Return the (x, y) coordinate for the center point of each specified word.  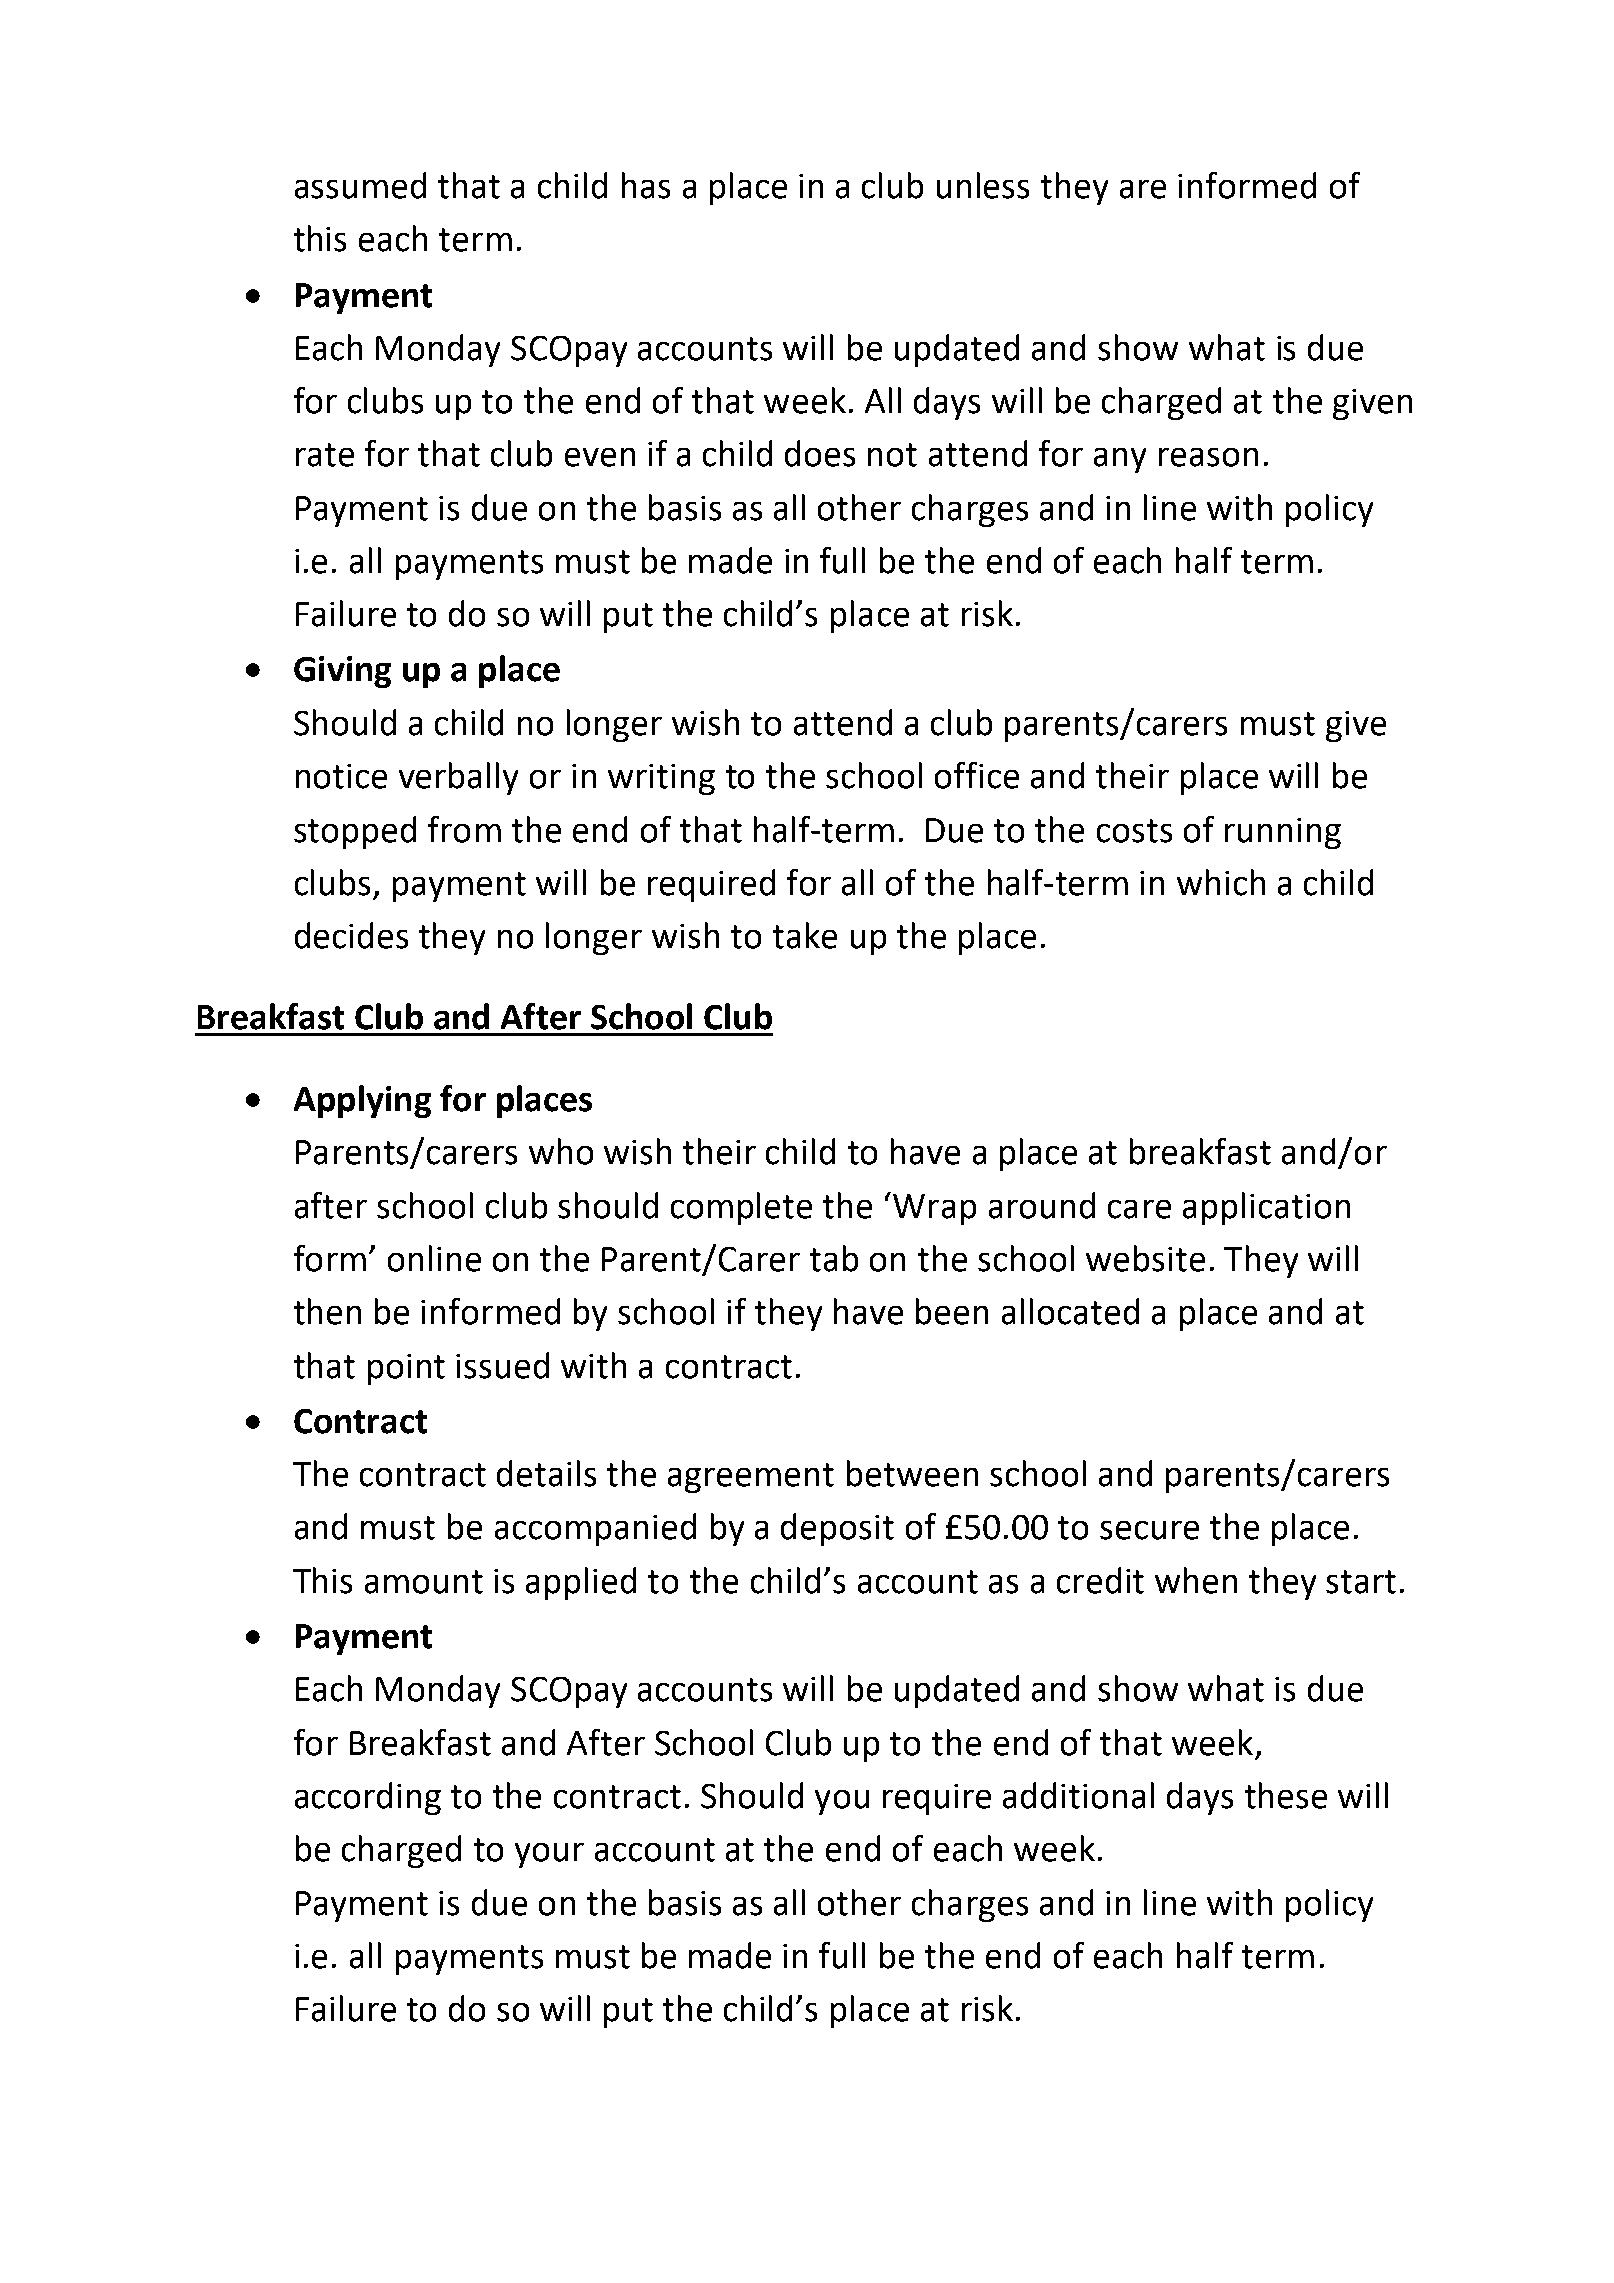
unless (983, 185)
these (1286, 1795)
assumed (360, 185)
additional (1078, 1795)
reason (1208, 457)
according (368, 1798)
